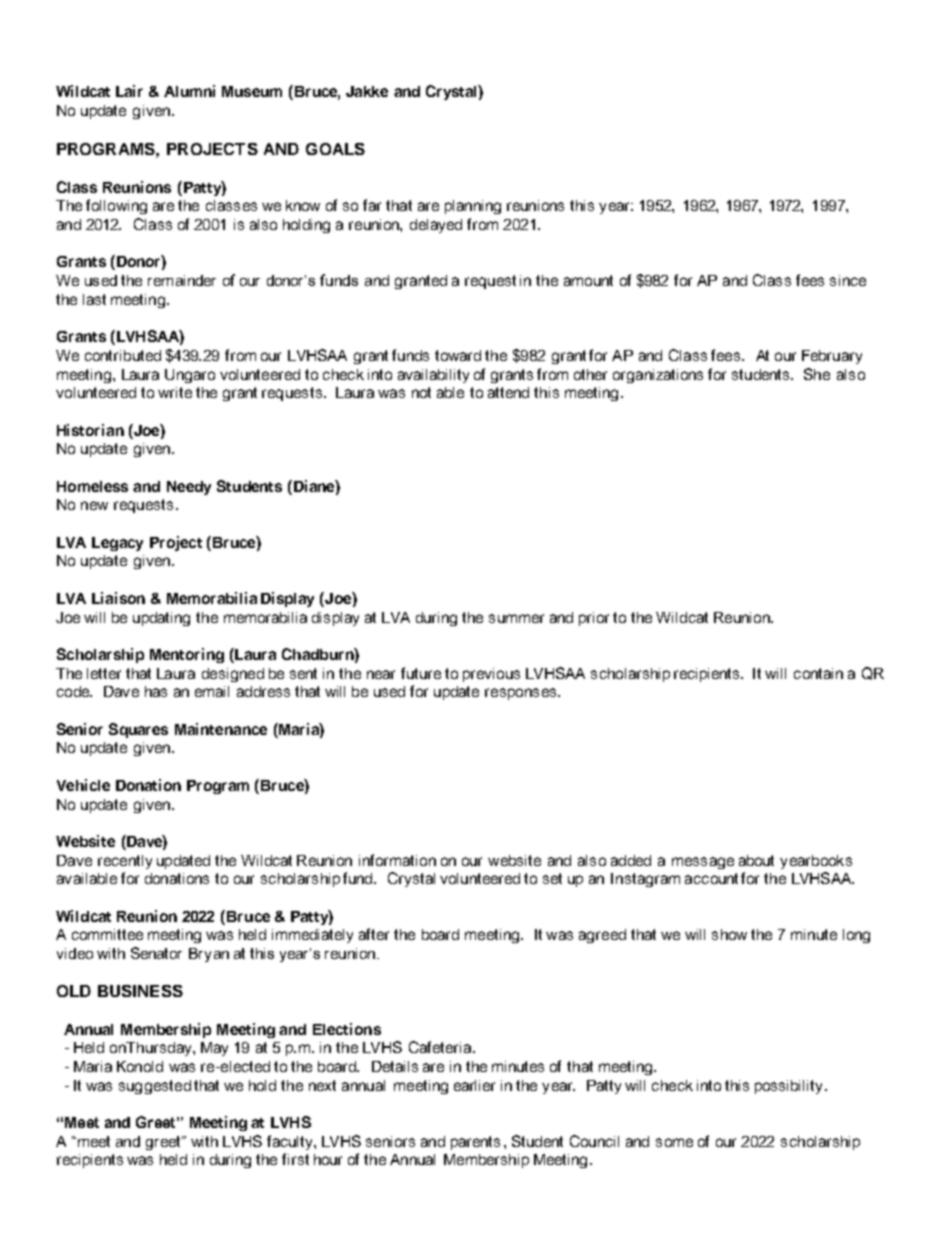 The height and width of the screenshot is (1233, 952). Describe the element at coordinates (848, 280) in the screenshot. I see `since` at that location.
